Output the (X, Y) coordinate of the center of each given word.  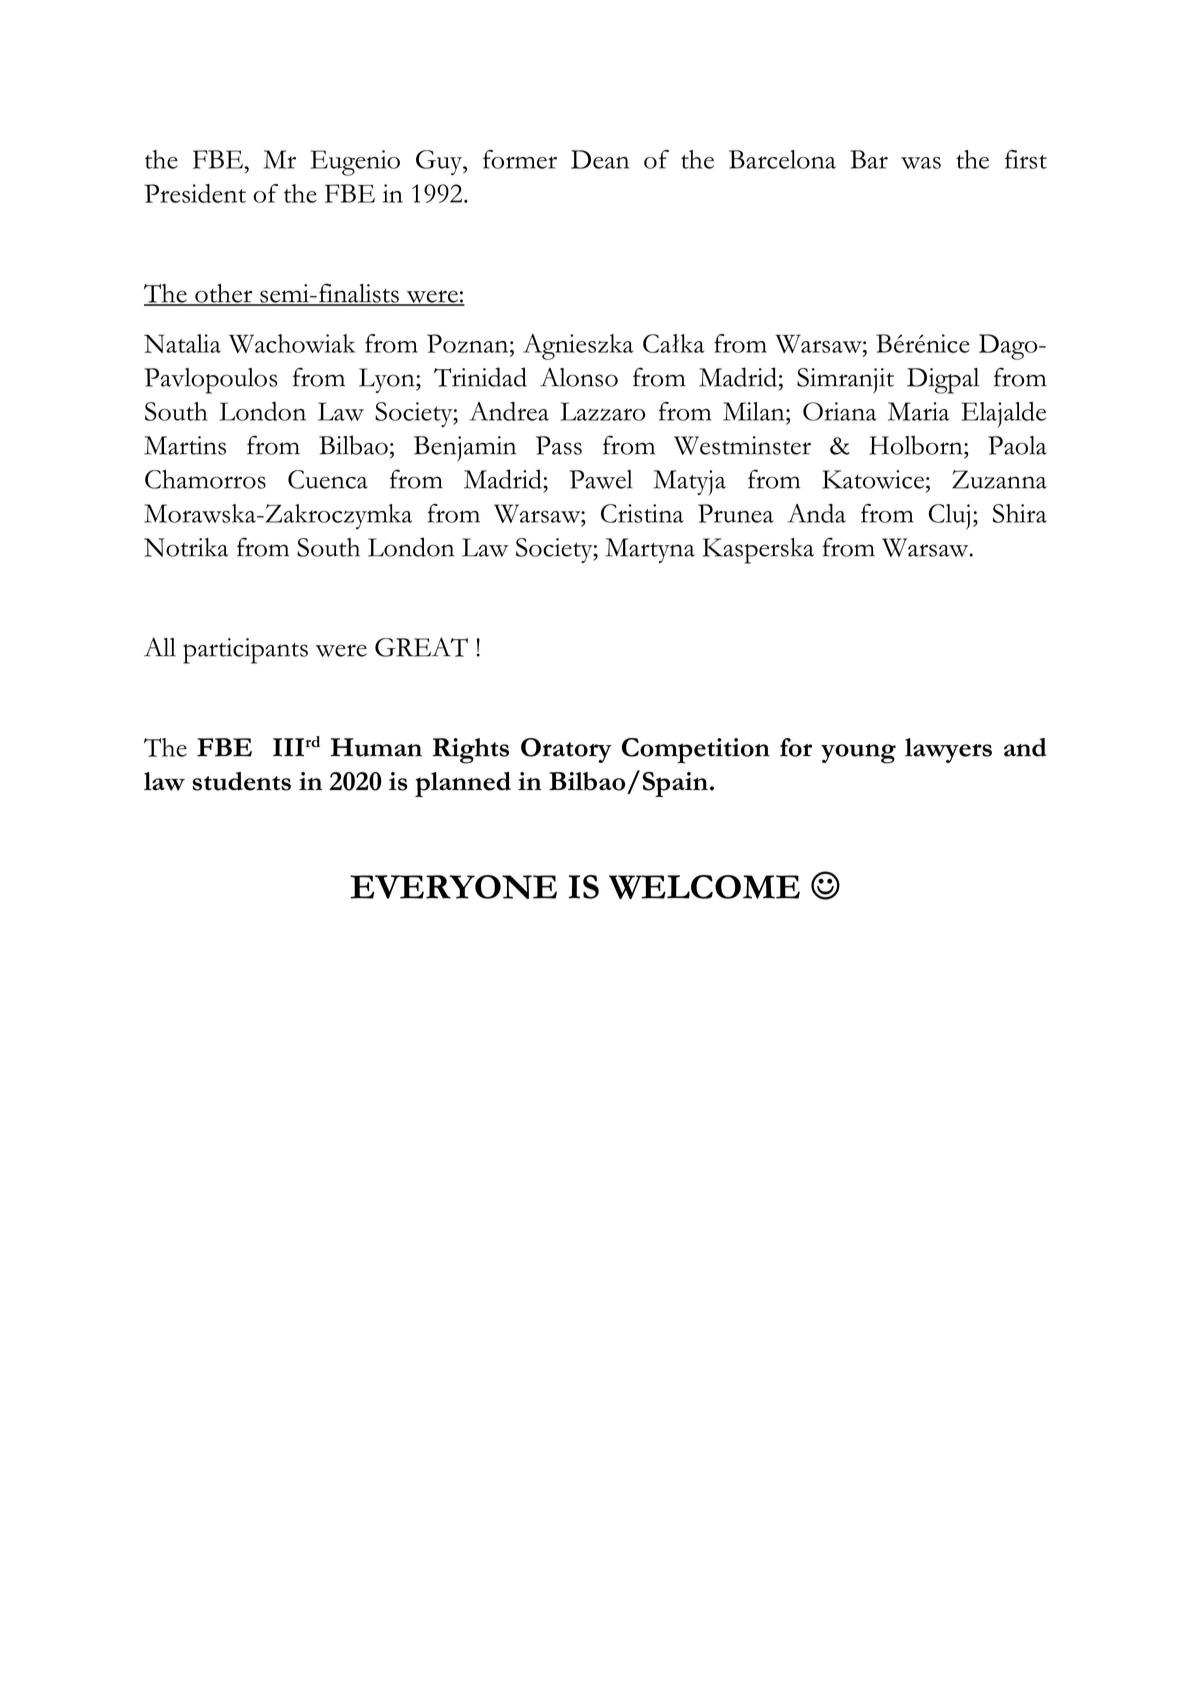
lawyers (948, 750)
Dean (600, 159)
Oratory (566, 750)
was (921, 163)
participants (245, 651)
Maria (919, 411)
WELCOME (704, 887)
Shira (1020, 513)
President (195, 193)
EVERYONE (453, 887)
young (858, 754)
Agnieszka (578, 347)
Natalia (182, 343)
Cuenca (328, 479)
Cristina (642, 513)
